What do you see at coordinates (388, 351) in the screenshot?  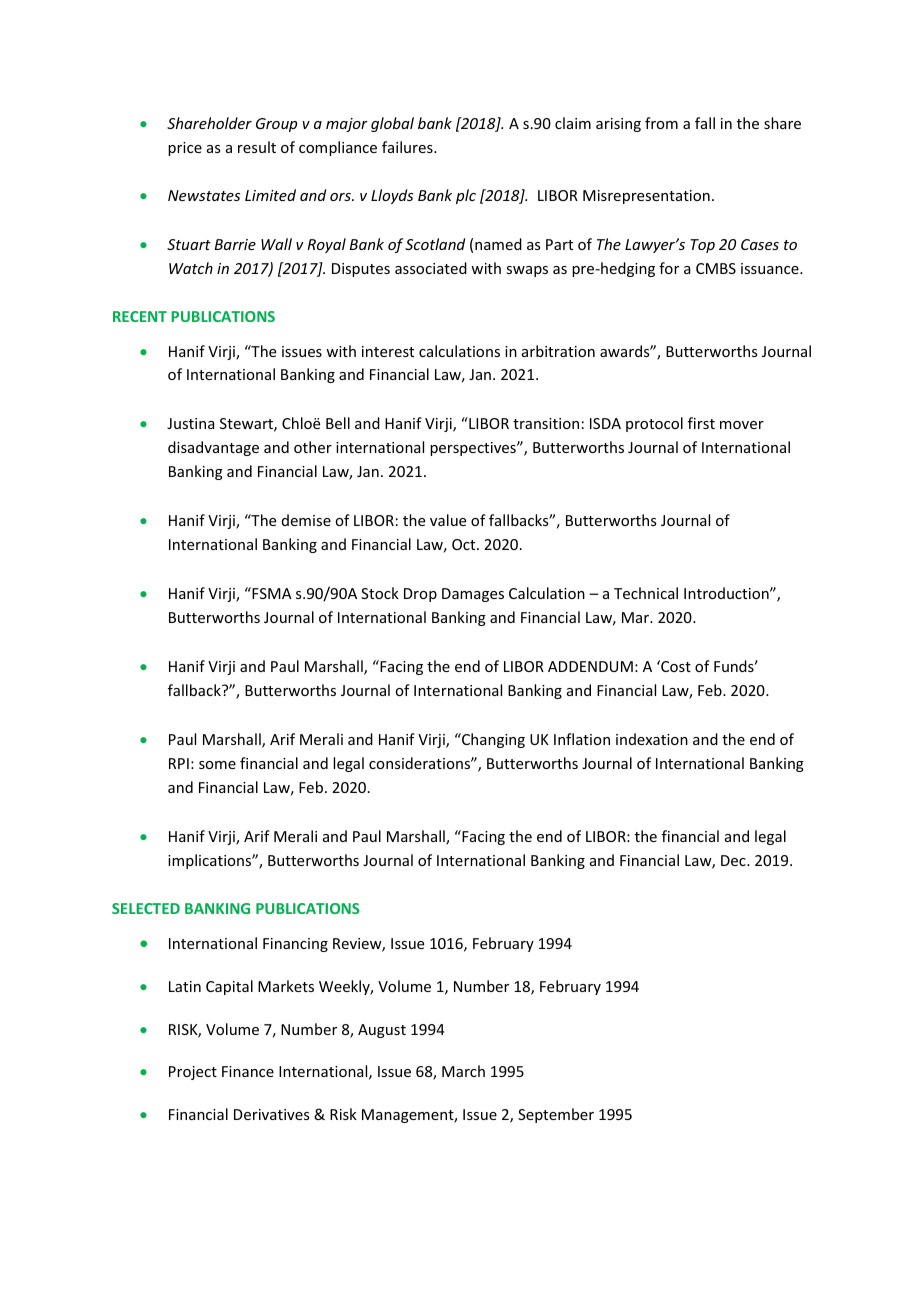 I see `interest` at bounding box center [388, 351].
